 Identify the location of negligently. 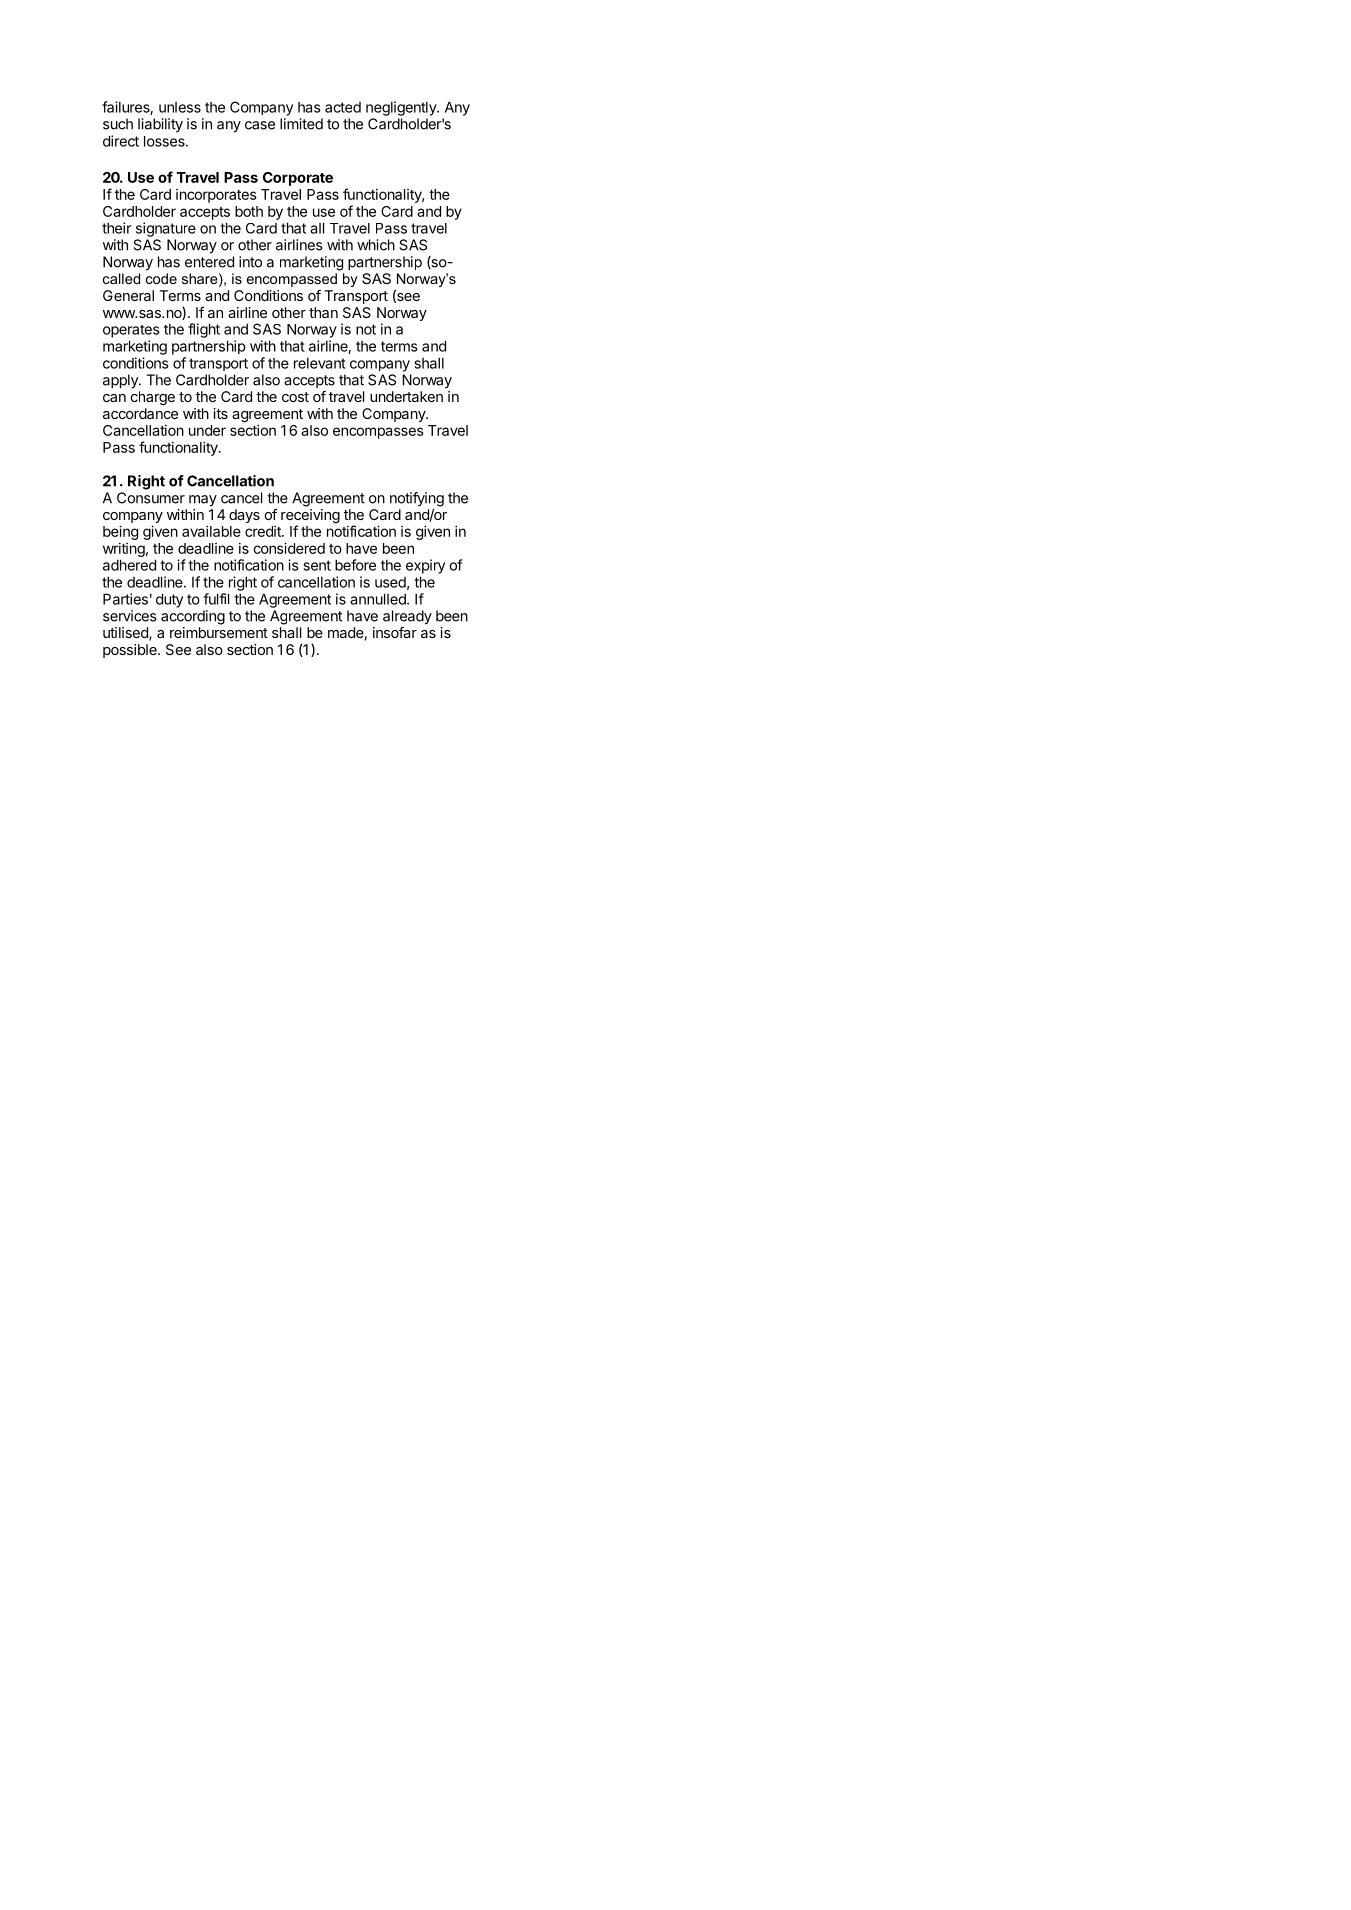
(402, 108).
